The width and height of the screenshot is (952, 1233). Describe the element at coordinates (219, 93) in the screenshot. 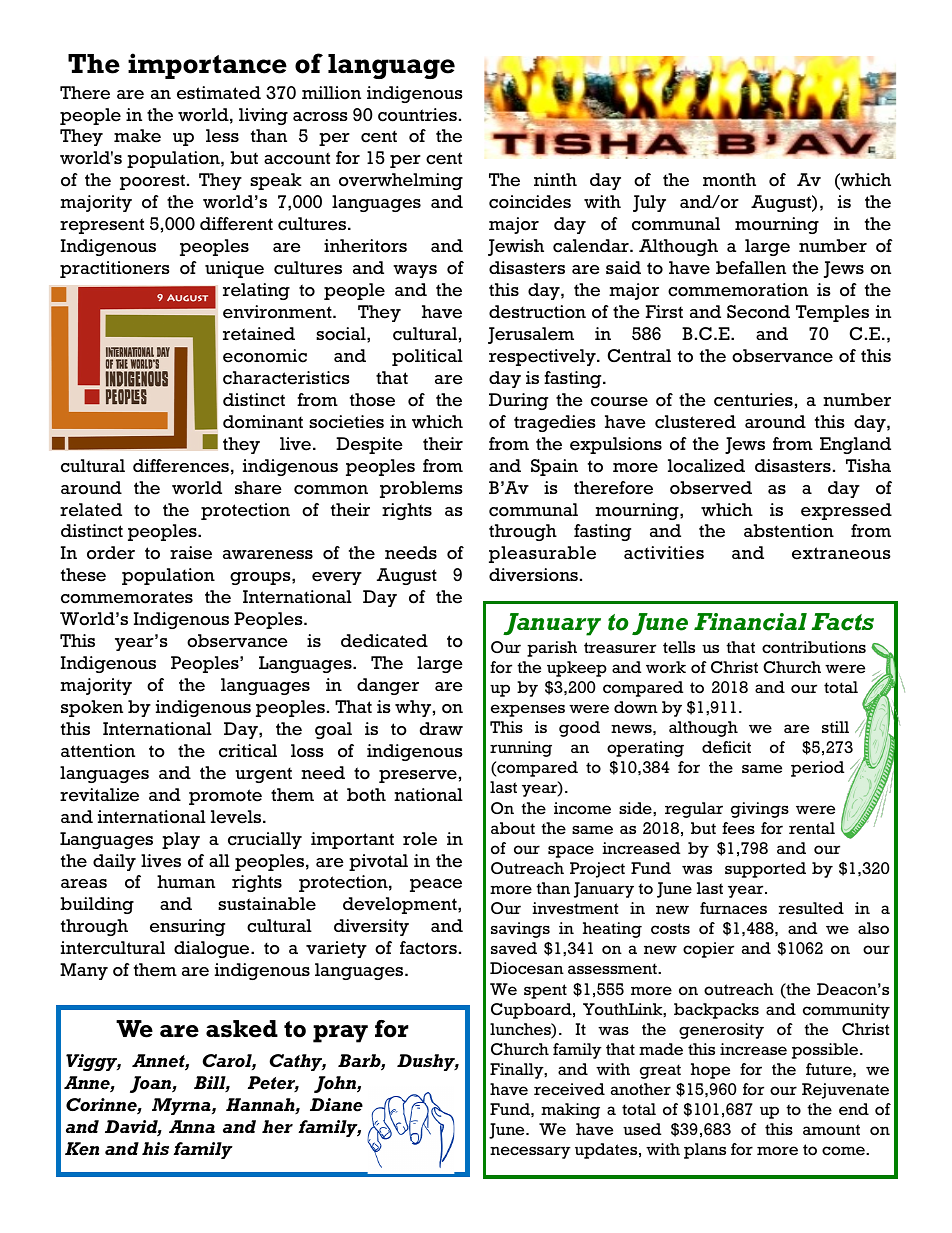

I see `estimated` at that location.
